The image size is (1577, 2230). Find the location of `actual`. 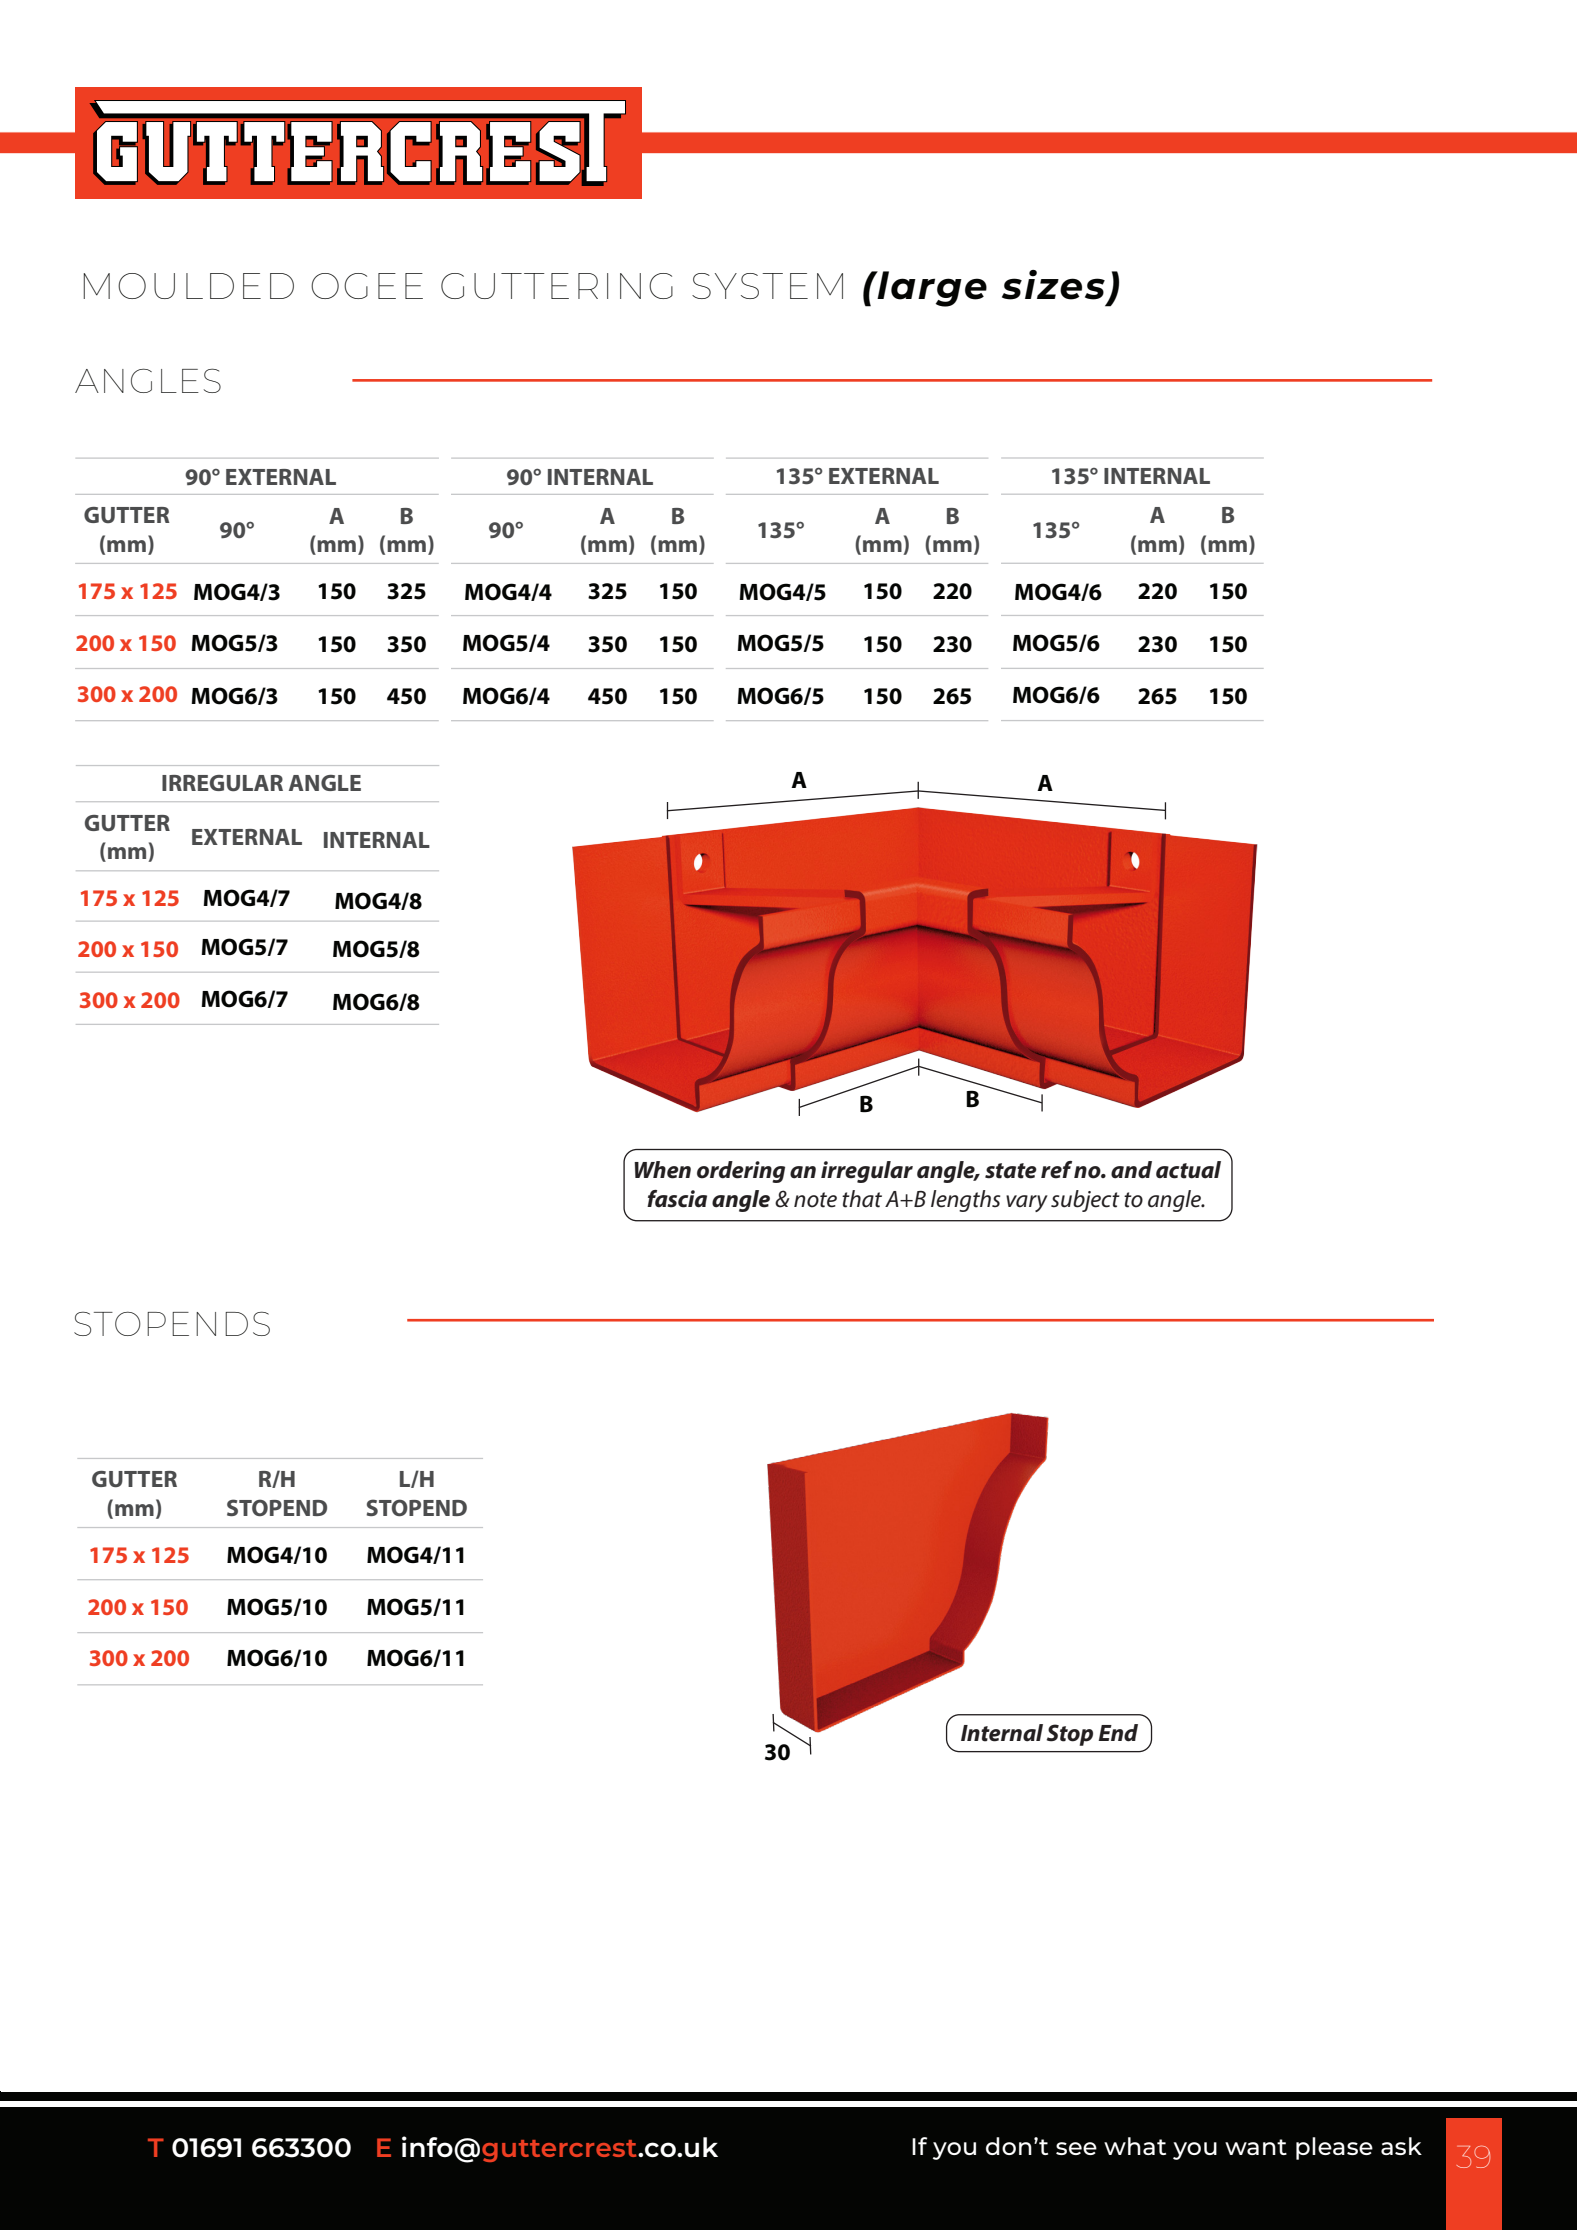

actual is located at coordinates (1188, 1170).
